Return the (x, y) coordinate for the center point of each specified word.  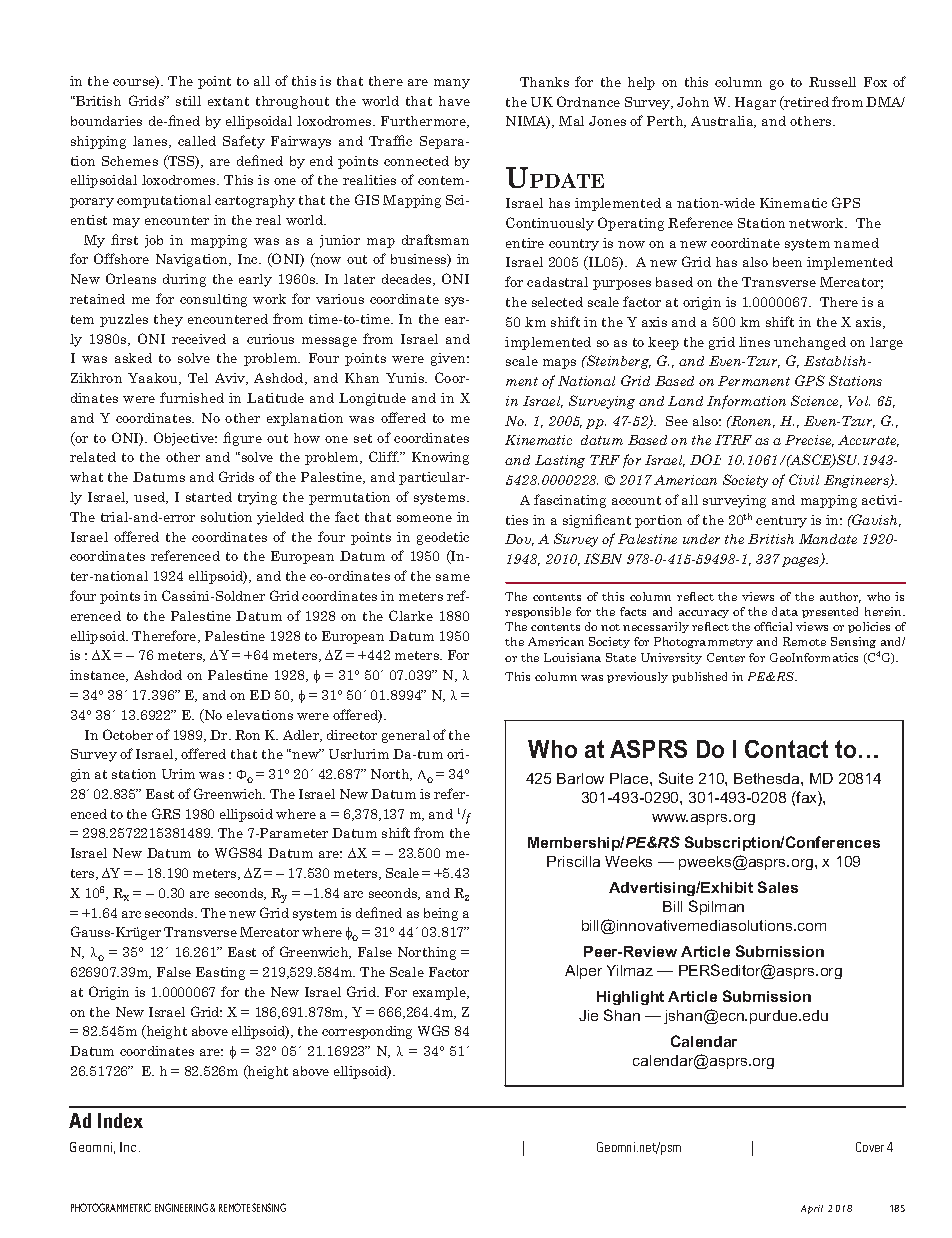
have (454, 101)
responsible (538, 612)
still (188, 101)
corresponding (367, 1032)
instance (99, 676)
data (785, 611)
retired (805, 103)
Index (120, 1120)
